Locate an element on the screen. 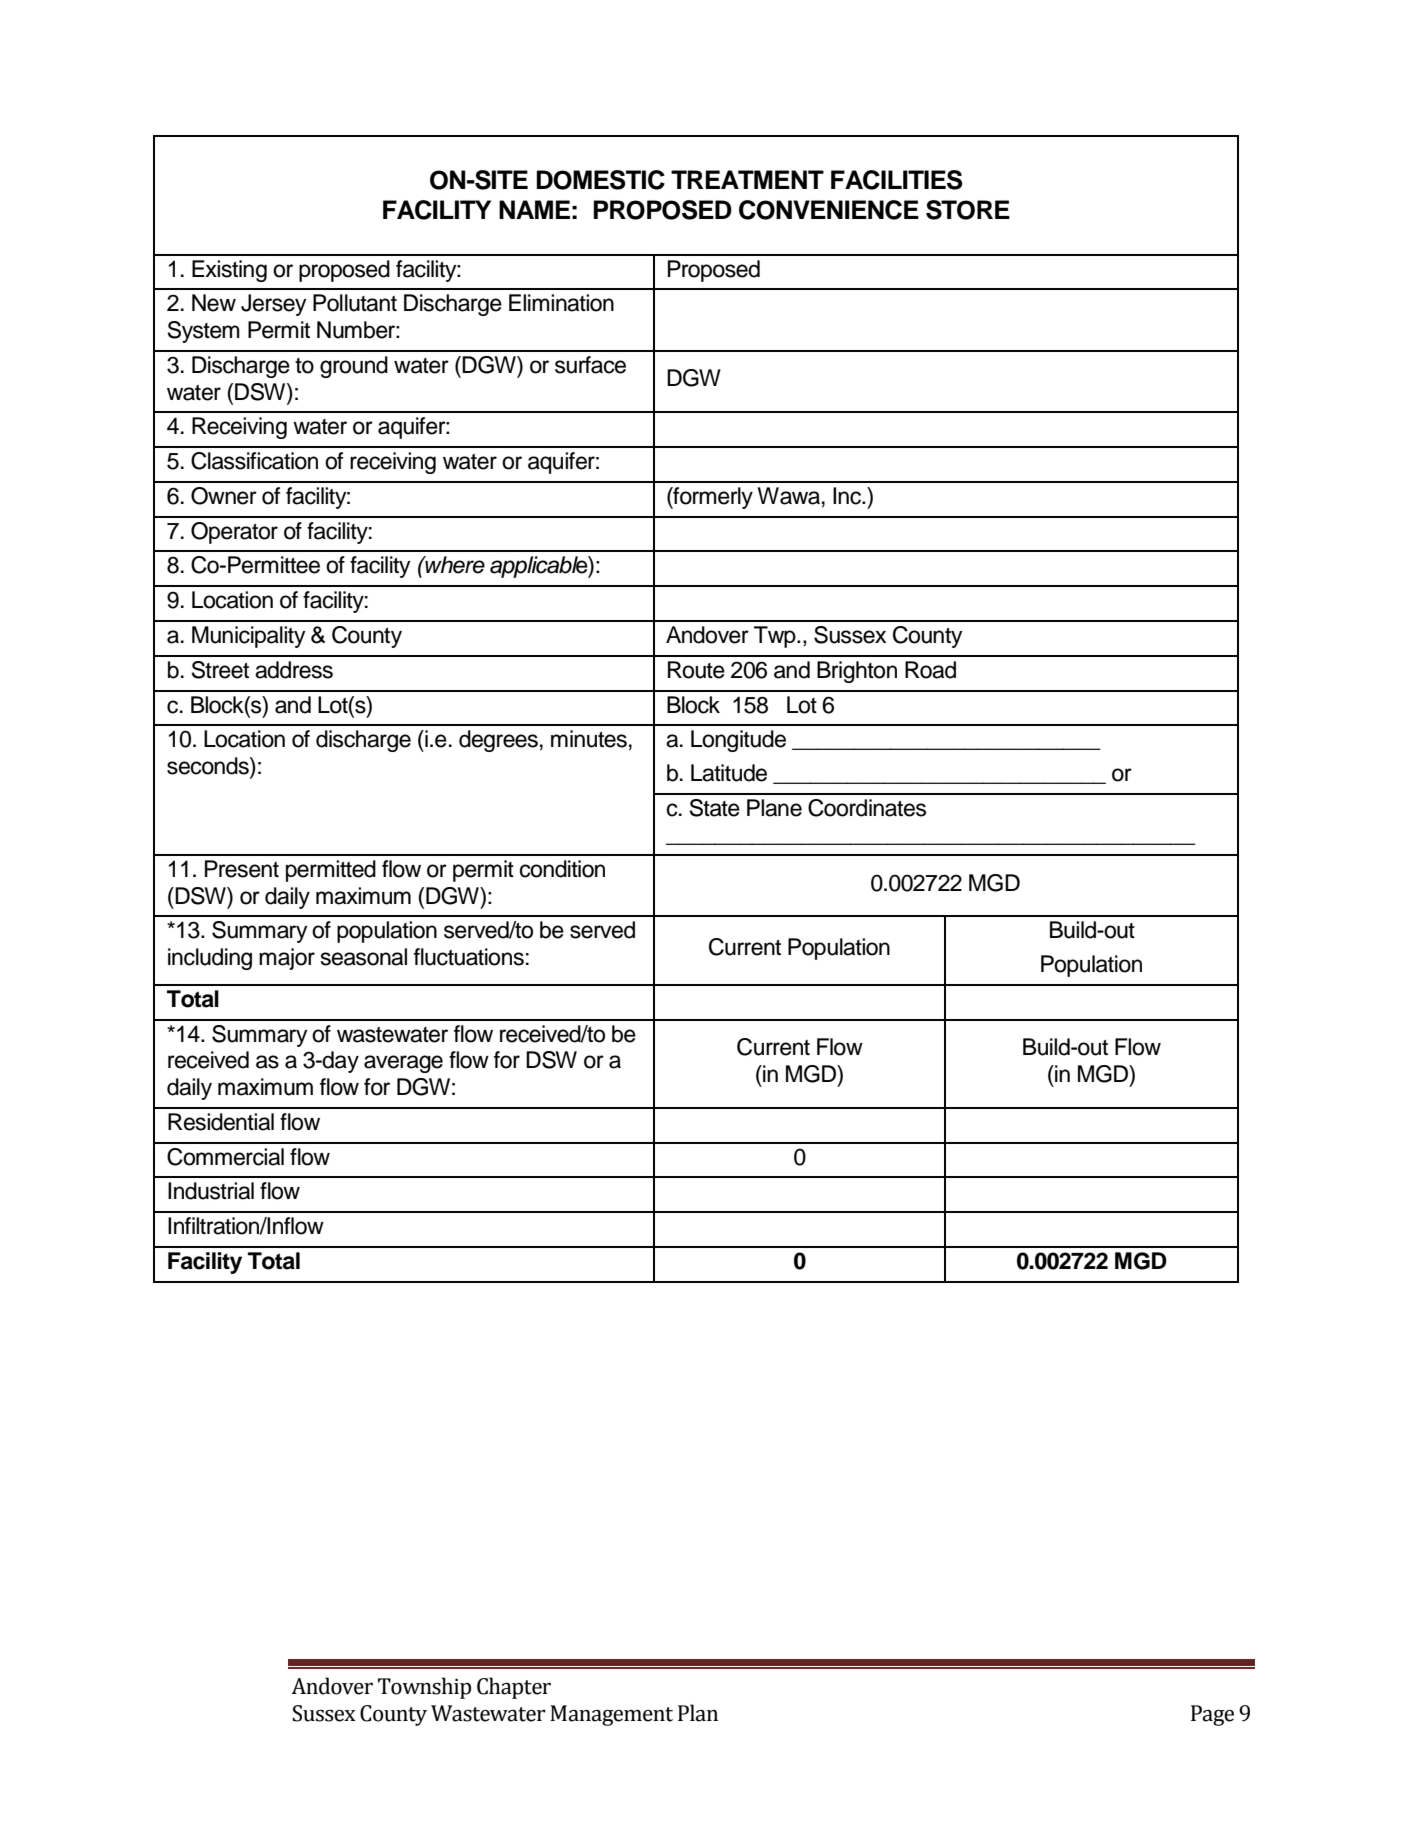 This screenshot has width=1418, height=1836. condition is located at coordinates (562, 869).
